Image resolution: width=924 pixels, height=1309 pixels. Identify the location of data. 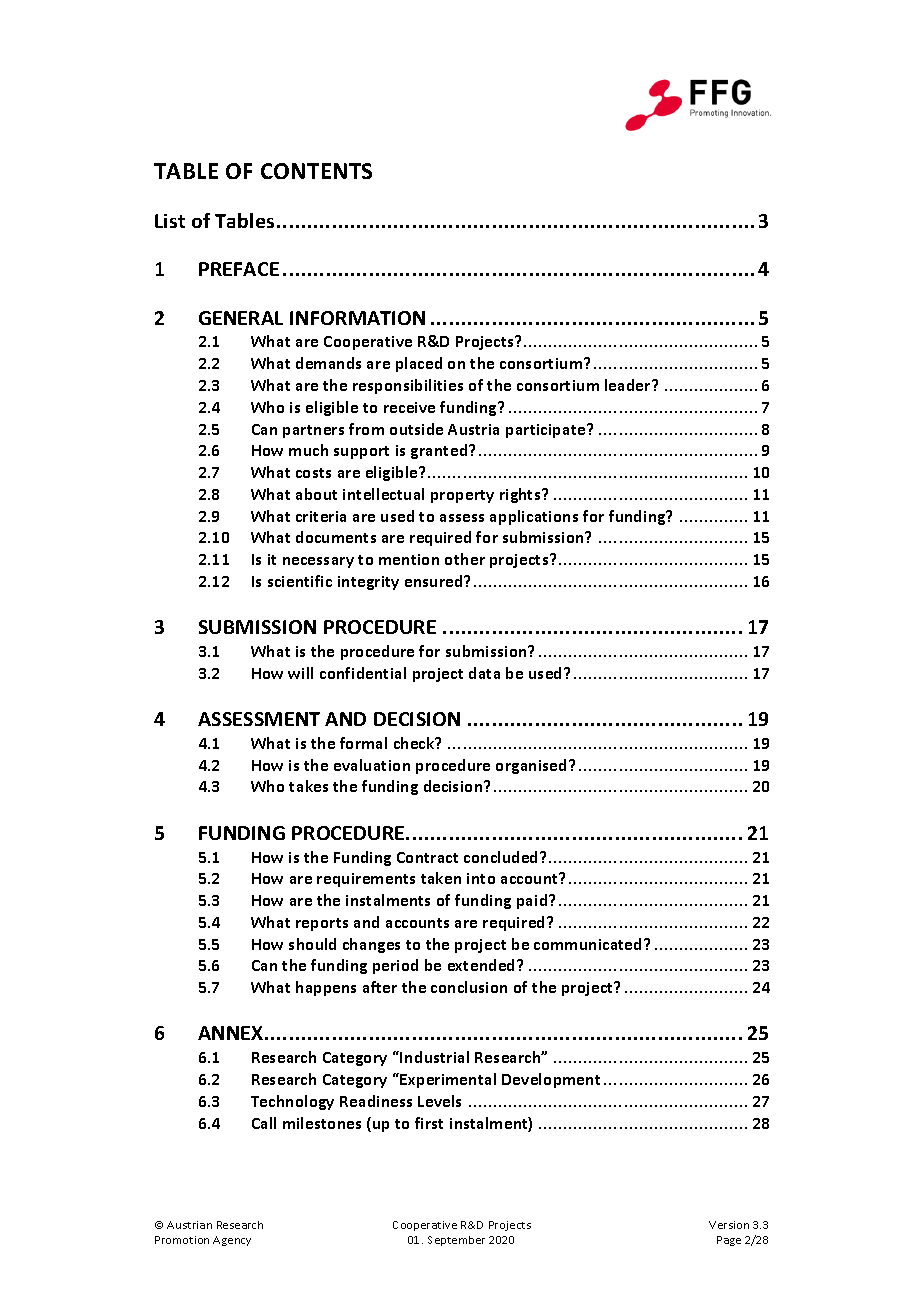
(484, 673).
